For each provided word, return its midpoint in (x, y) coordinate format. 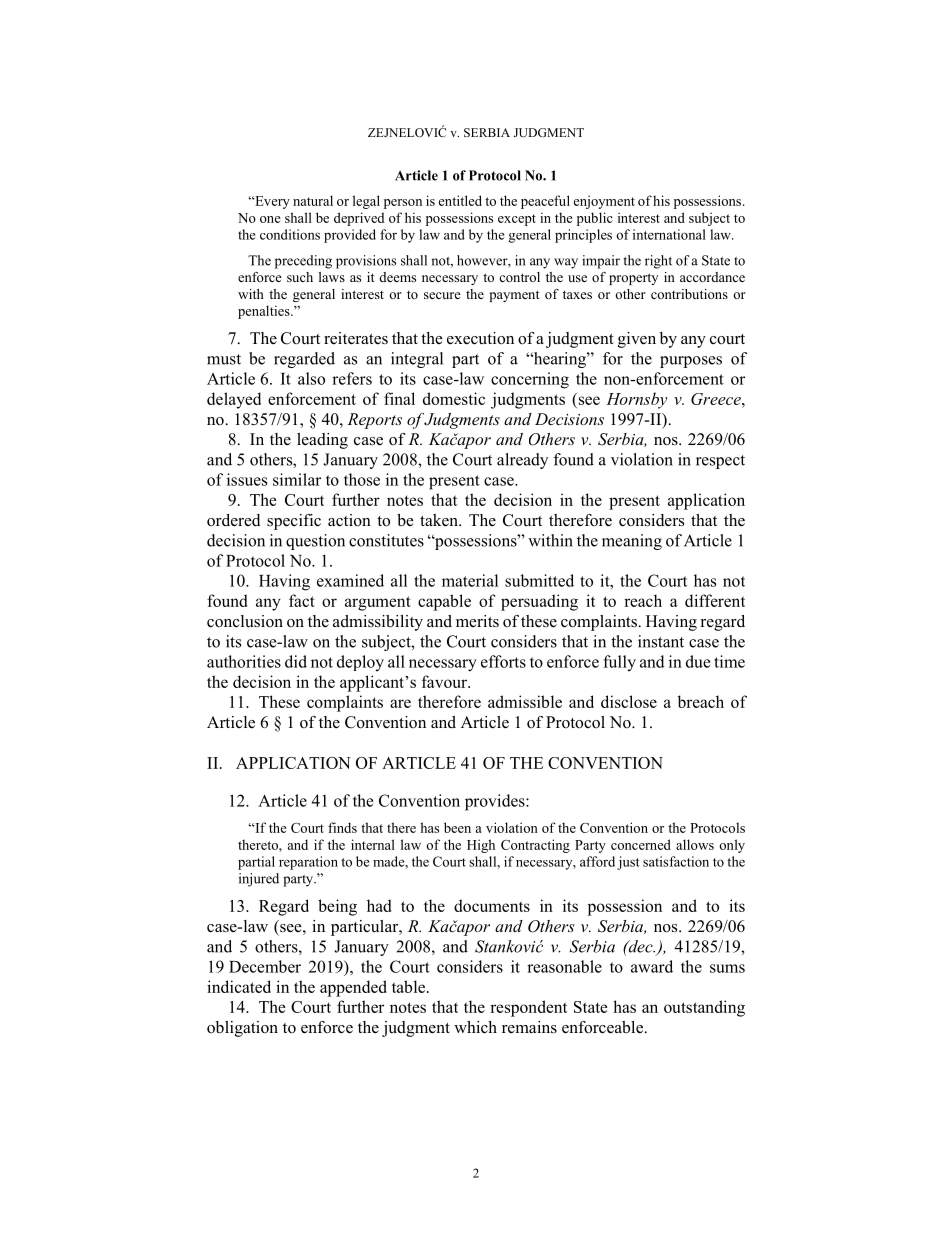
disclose (629, 701)
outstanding (704, 1008)
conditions (290, 234)
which (475, 1027)
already (522, 461)
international (669, 234)
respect (720, 462)
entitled (460, 200)
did (296, 661)
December (265, 966)
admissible (525, 701)
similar (297, 479)
